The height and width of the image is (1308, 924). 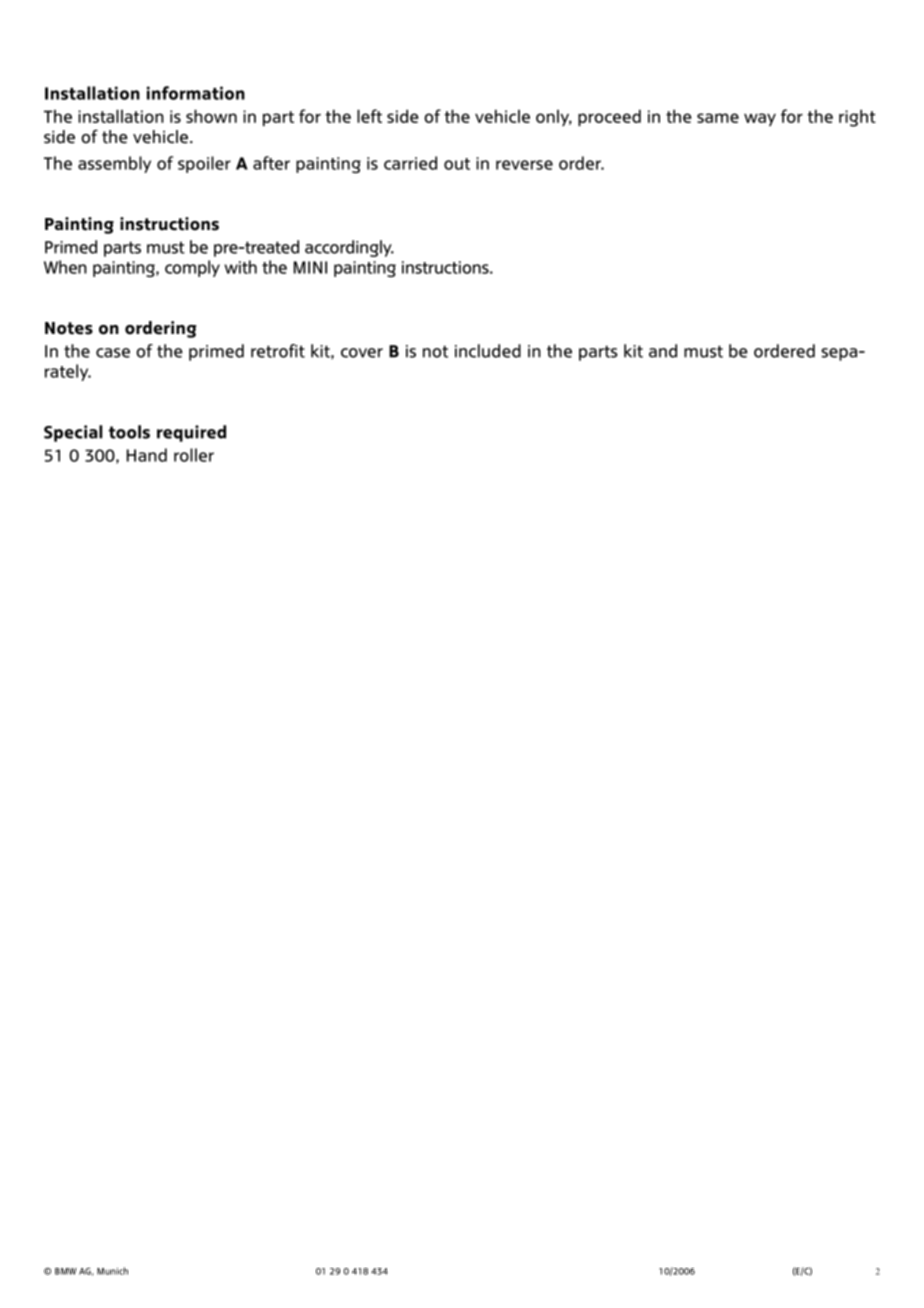 What do you see at coordinates (760, 119) in the image?
I see `way` at bounding box center [760, 119].
